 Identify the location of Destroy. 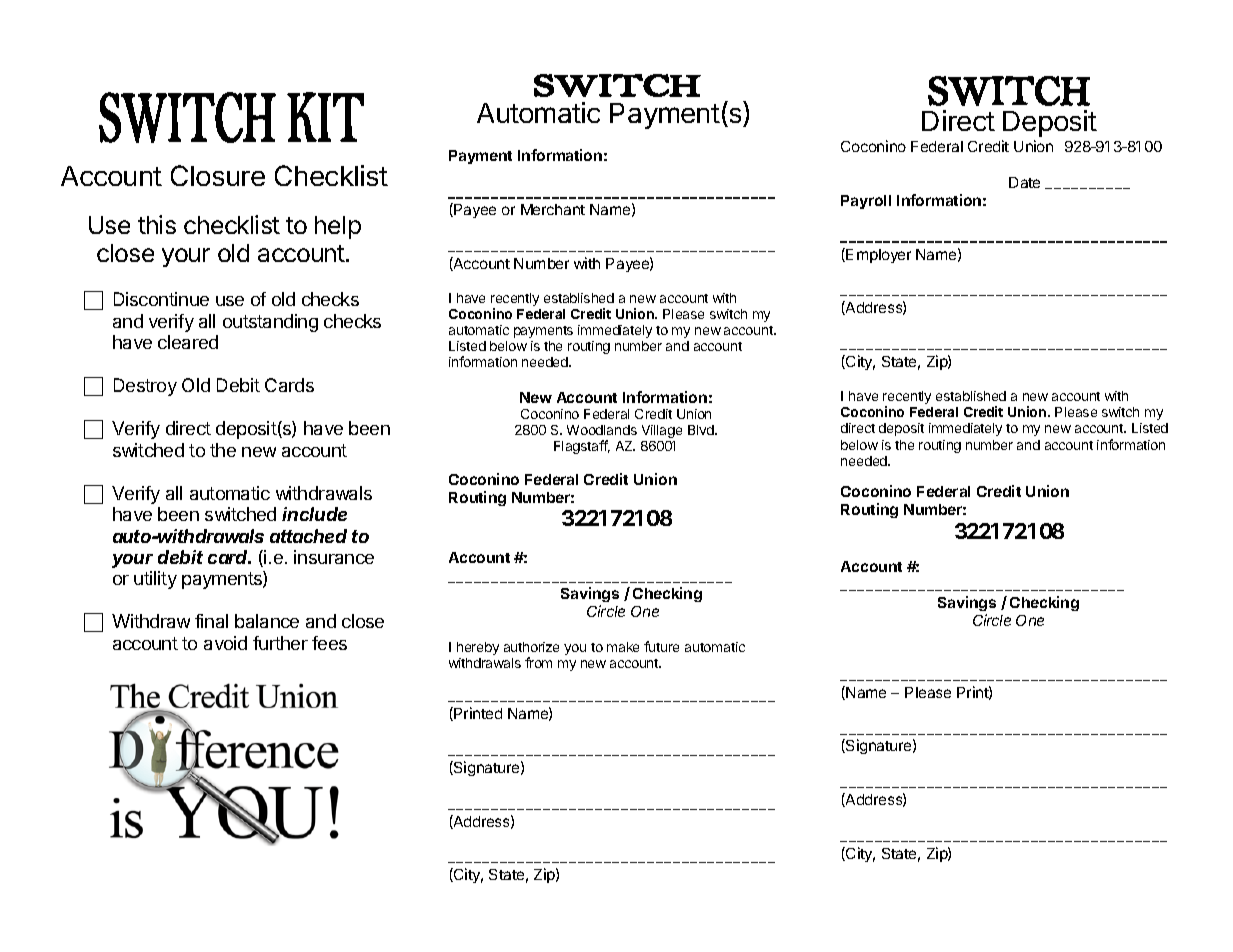
(145, 387).
